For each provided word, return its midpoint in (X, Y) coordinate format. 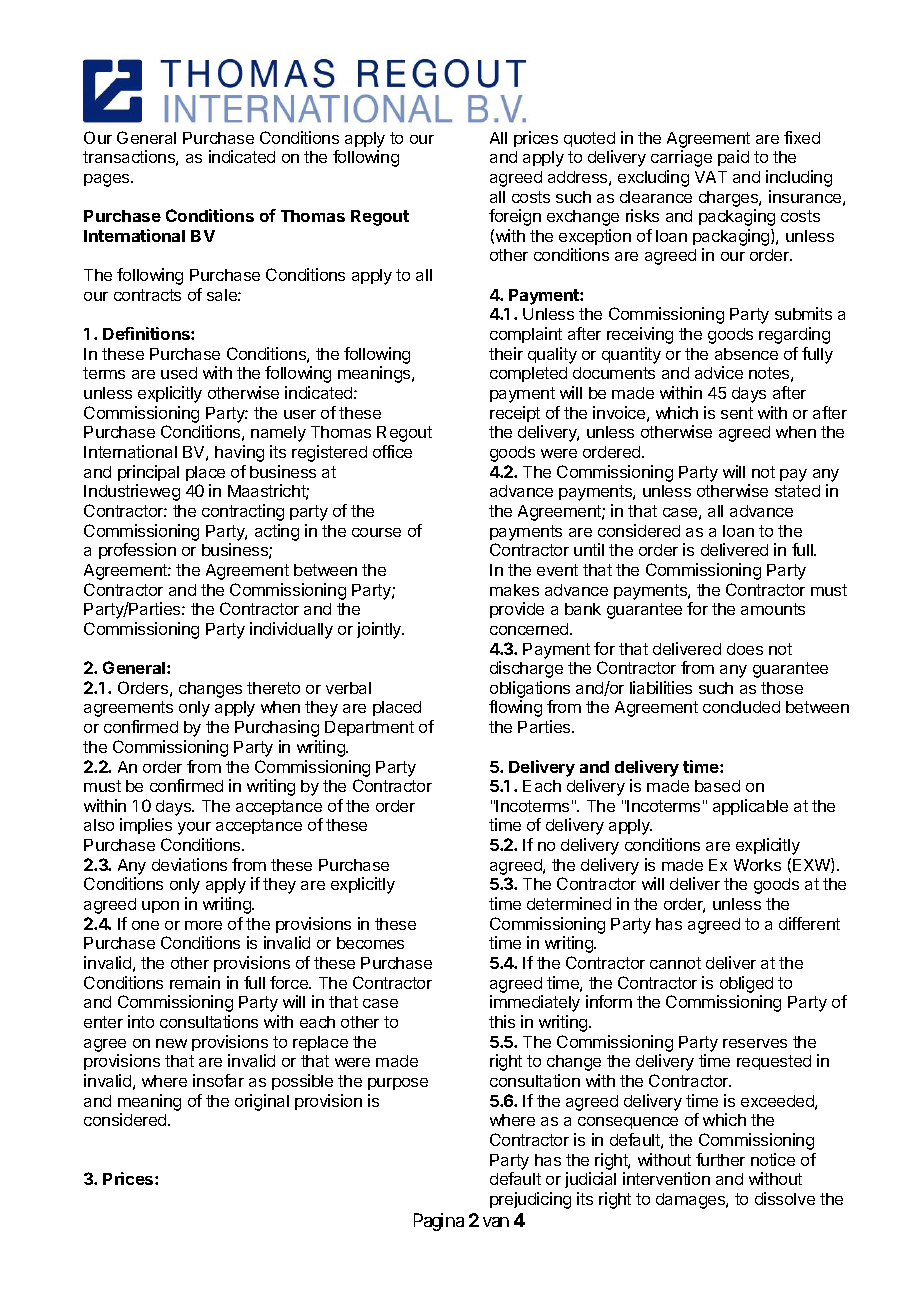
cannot (675, 963)
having (239, 453)
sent (737, 413)
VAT (711, 177)
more (203, 925)
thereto (273, 688)
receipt (515, 414)
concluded (741, 707)
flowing (515, 708)
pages (108, 180)
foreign (515, 217)
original (262, 1102)
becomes (370, 943)
